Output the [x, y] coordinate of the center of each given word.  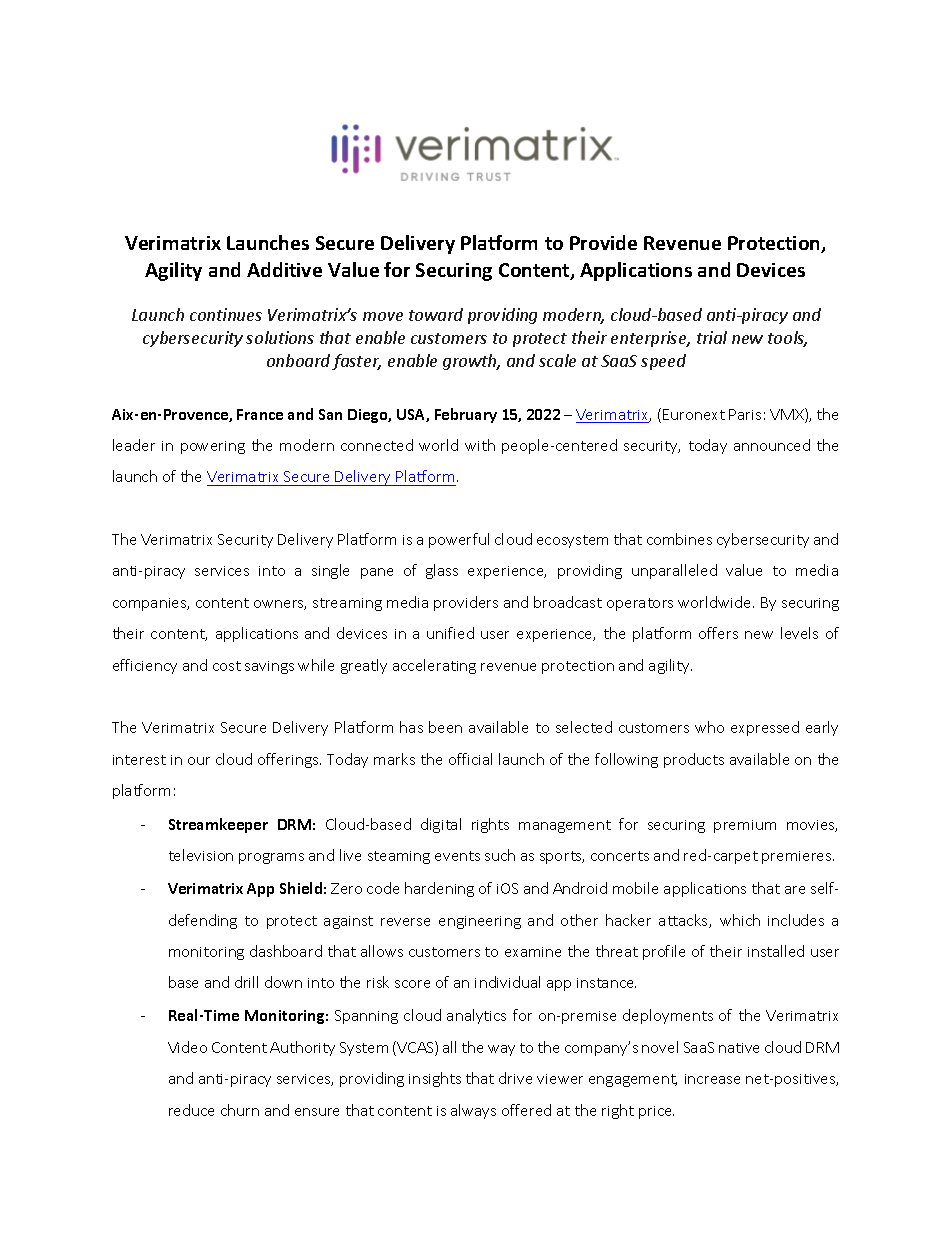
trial [712, 337]
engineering [480, 922]
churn [240, 1110]
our [199, 761]
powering [213, 447]
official [470, 759]
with [480, 445]
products [694, 760]
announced [772, 445]
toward [436, 314]
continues [226, 314]
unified [450, 633]
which [740, 920]
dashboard [286, 951]
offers [718, 633]
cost [227, 666]
